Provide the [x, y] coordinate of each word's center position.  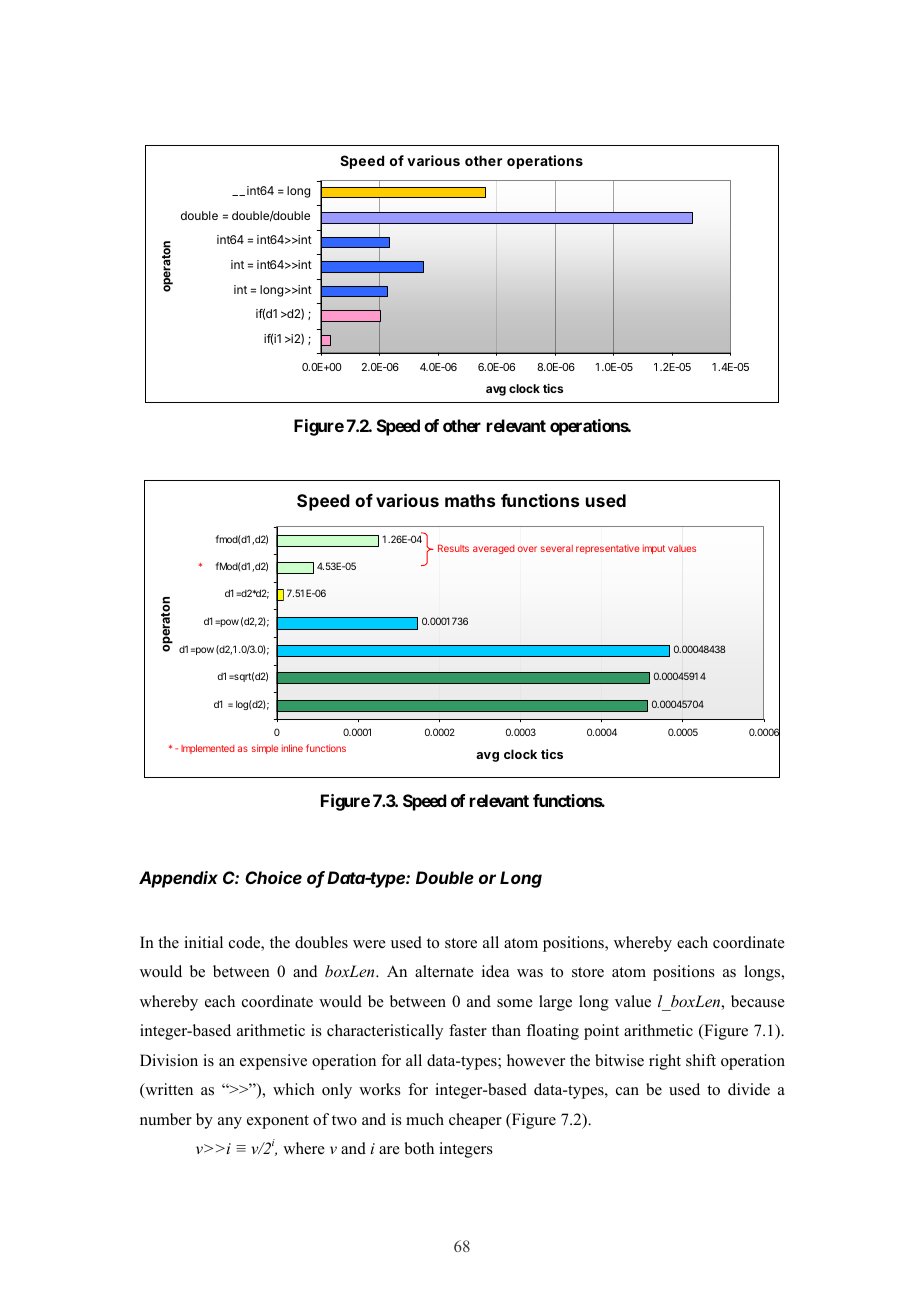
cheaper [475, 1121]
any [230, 1123]
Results [453, 548]
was [530, 973]
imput [654, 549]
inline [292, 748]
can [627, 1091]
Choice [273, 877]
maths [470, 500]
